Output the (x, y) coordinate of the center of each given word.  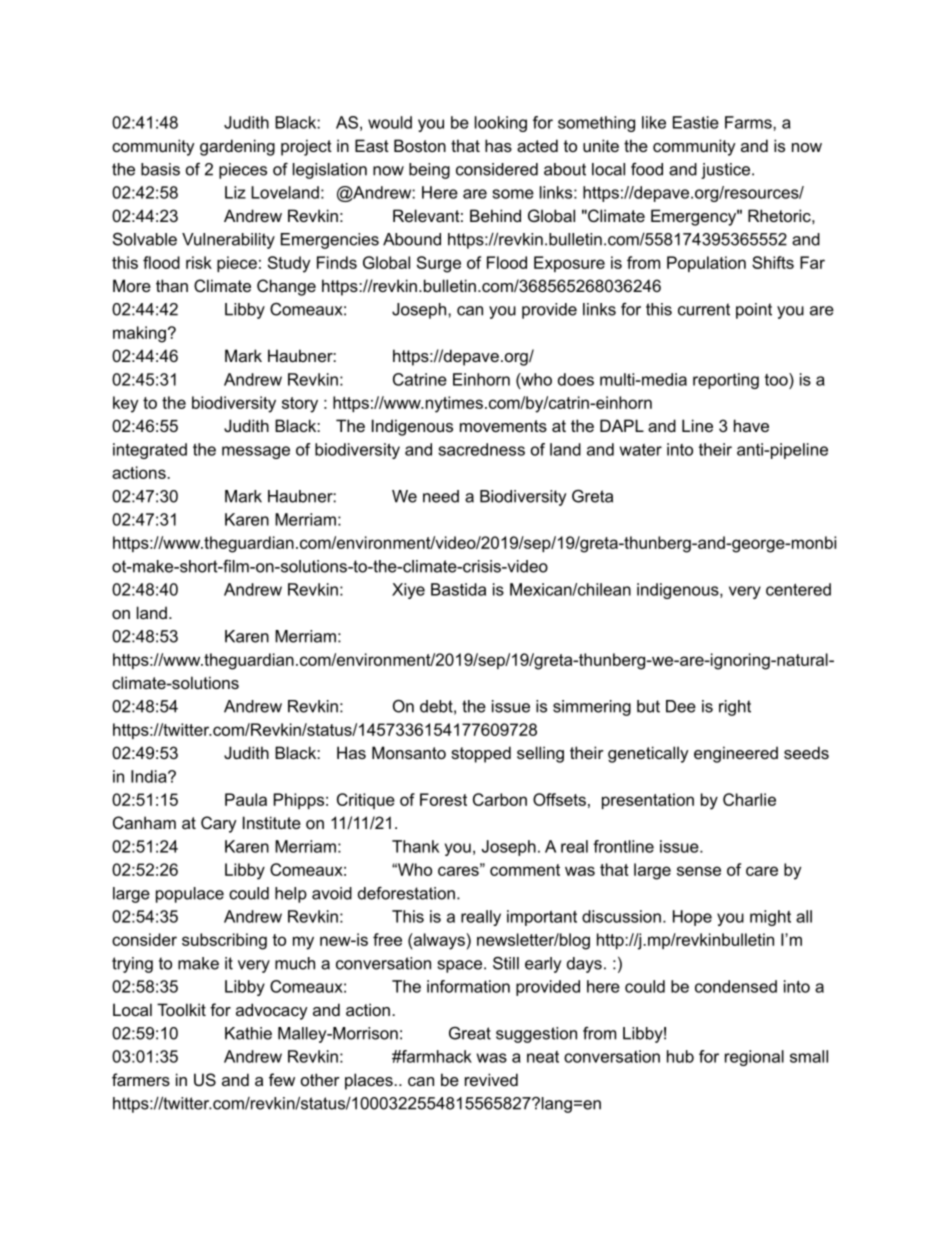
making (139, 334)
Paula (246, 799)
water (641, 450)
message (256, 452)
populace (190, 895)
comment (525, 870)
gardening (237, 147)
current (704, 309)
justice (727, 171)
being (429, 171)
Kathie (248, 1033)
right (735, 708)
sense (699, 871)
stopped (481, 754)
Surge (439, 264)
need (441, 496)
